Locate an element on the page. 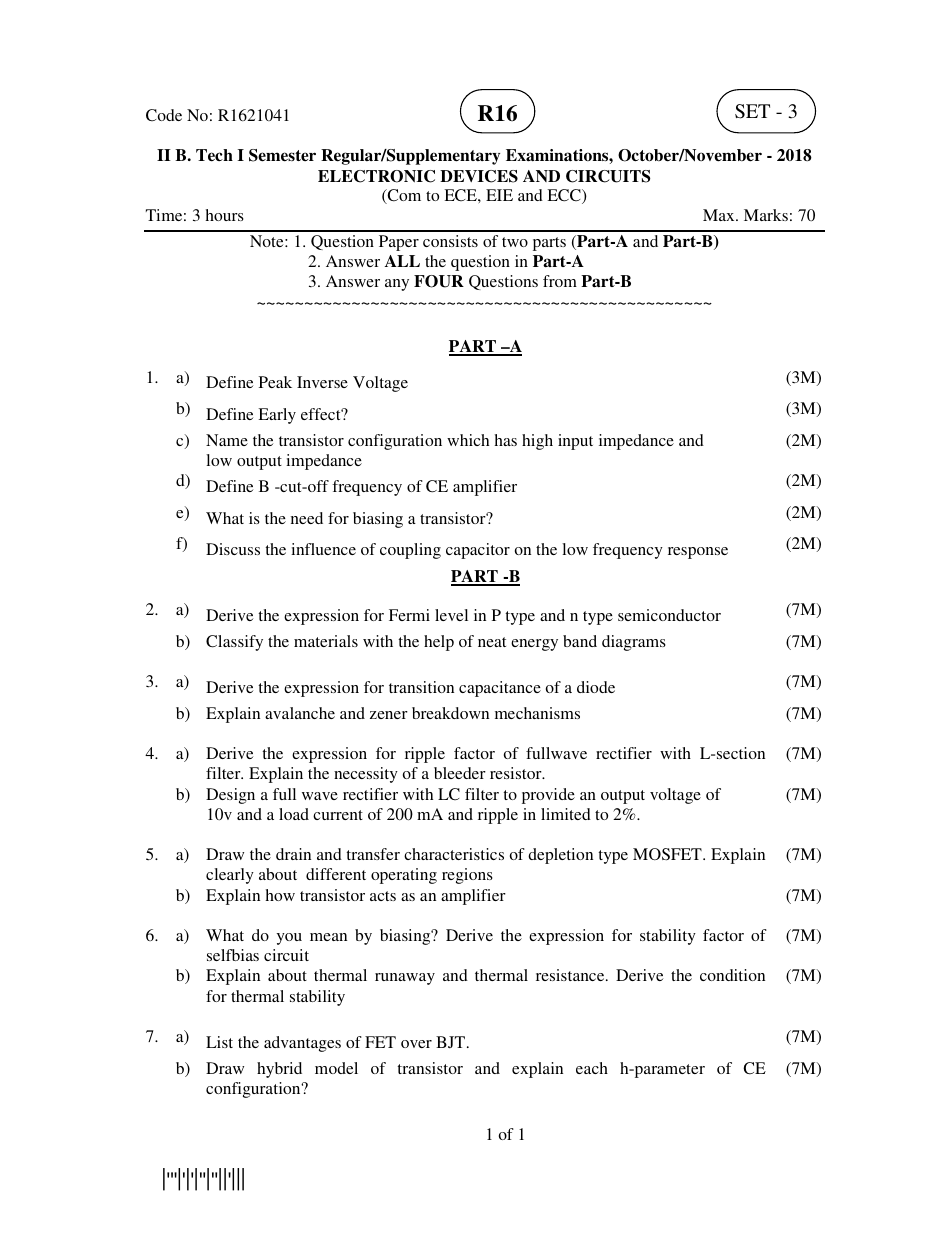 The image size is (952, 1233). semiconductor is located at coordinates (669, 615).
